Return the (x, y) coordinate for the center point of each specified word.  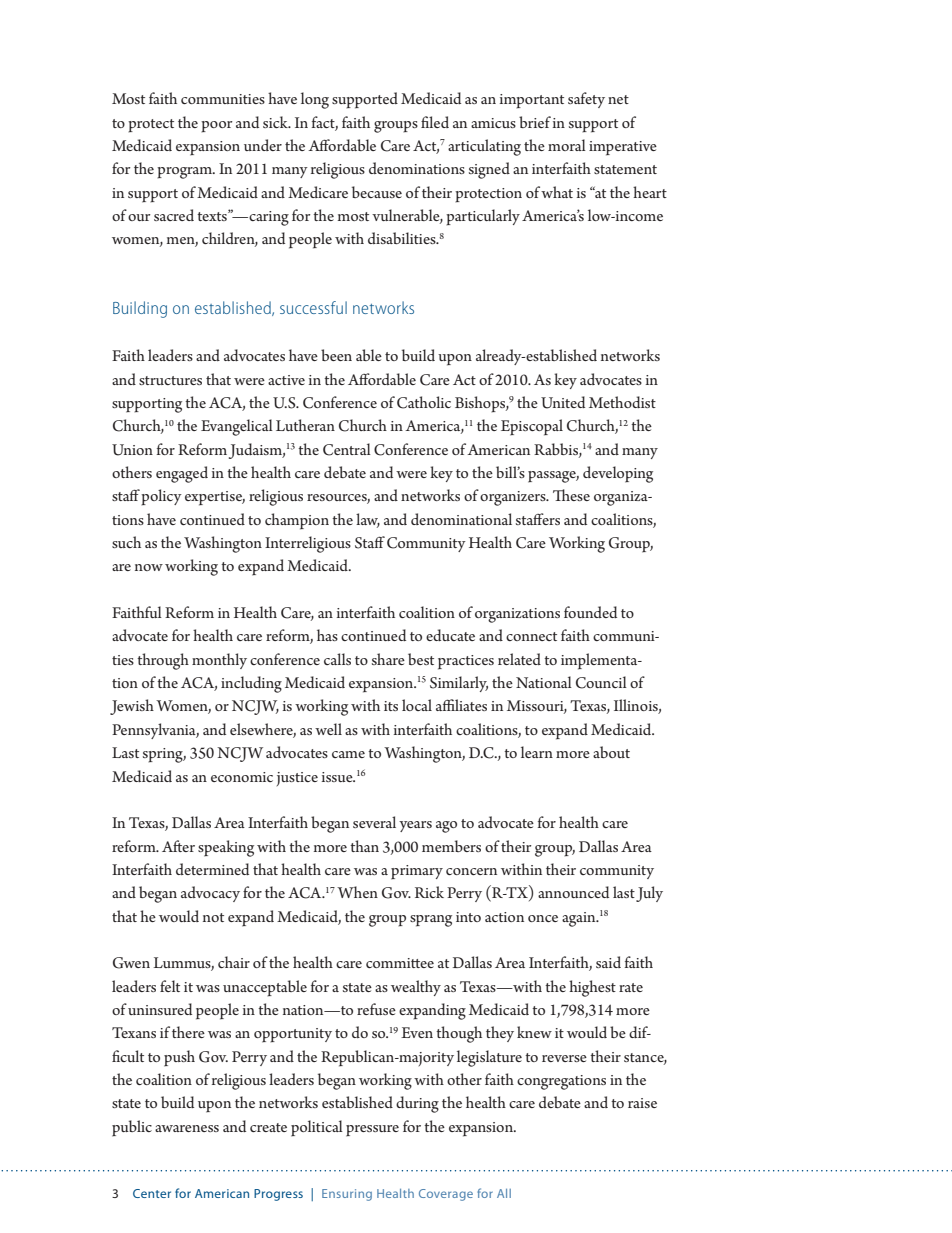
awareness (187, 1128)
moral (567, 145)
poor (216, 127)
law (368, 520)
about (611, 752)
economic (242, 777)
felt (170, 986)
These (571, 495)
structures (170, 380)
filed (435, 122)
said (608, 962)
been (336, 355)
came (348, 754)
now (149, 567)
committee (400, 963)
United (563, 402)
